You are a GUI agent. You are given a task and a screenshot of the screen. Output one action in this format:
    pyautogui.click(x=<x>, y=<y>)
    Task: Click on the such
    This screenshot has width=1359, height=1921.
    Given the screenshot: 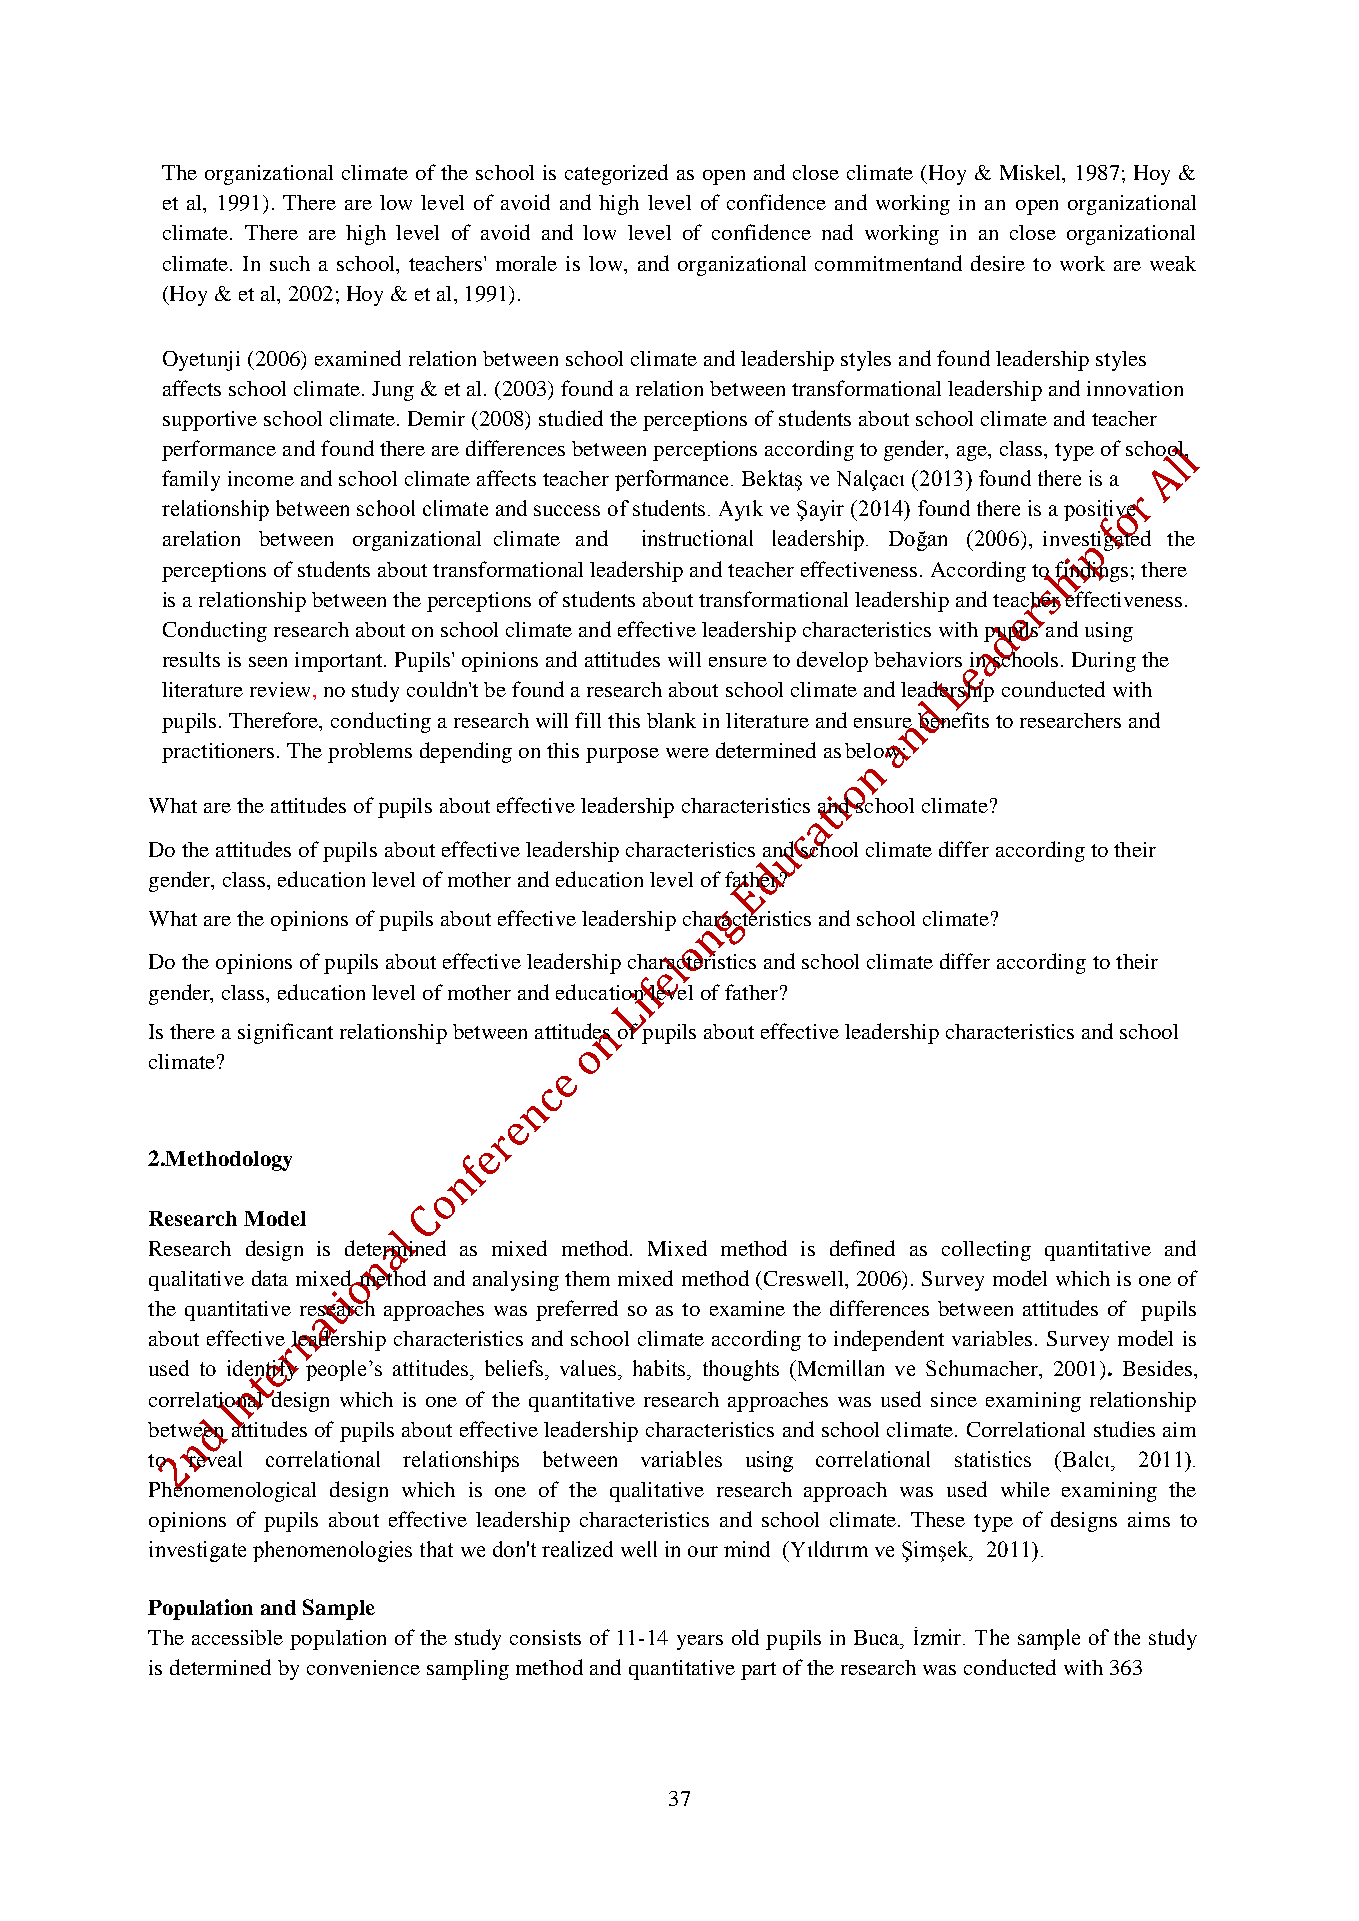 What is the action you would take?
    pyautogui.click(x=290, y=263)
